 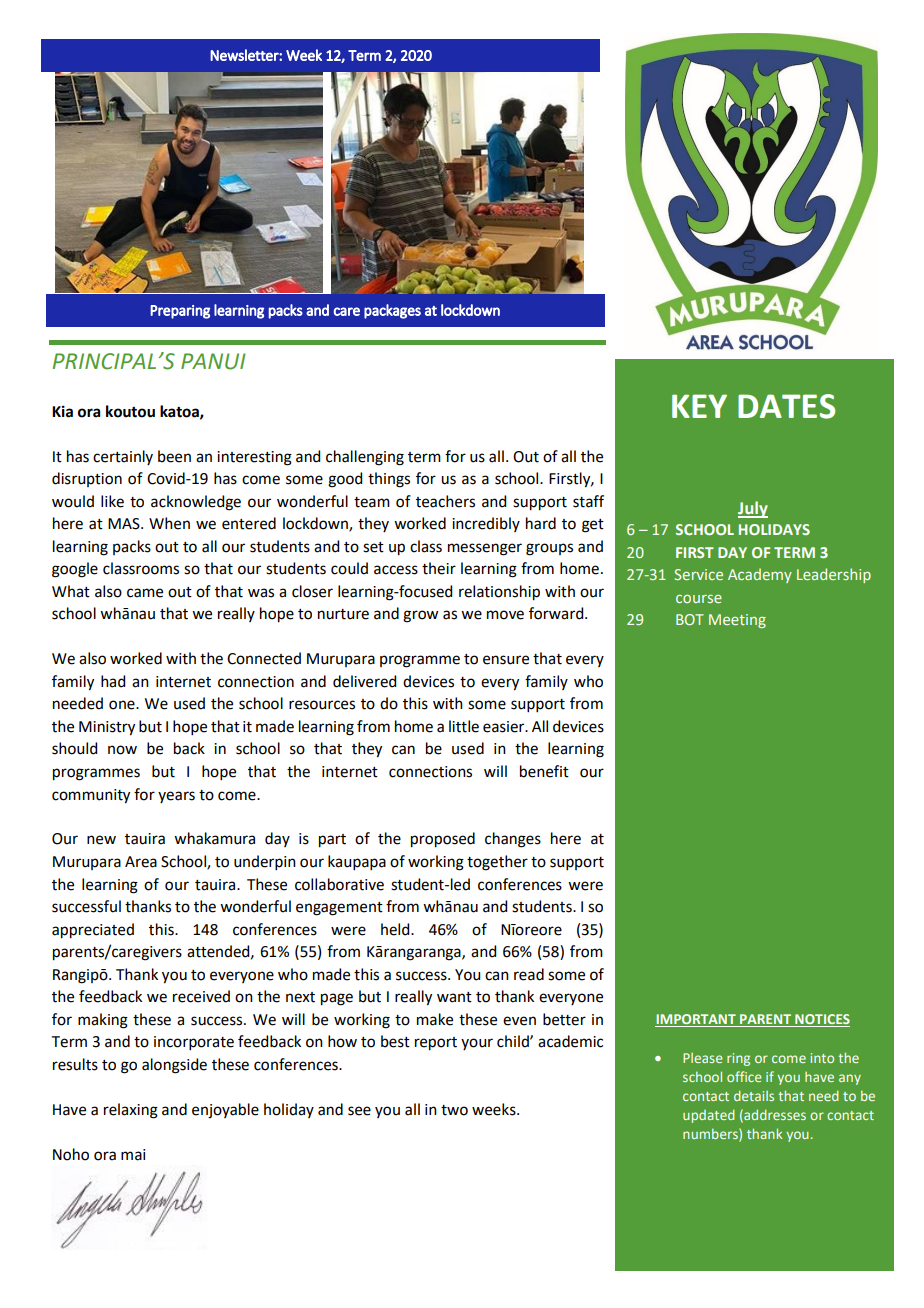 What do you see at coordinates (392, 311) in the page?
I see `packages` at bounding box center [392, 311].
